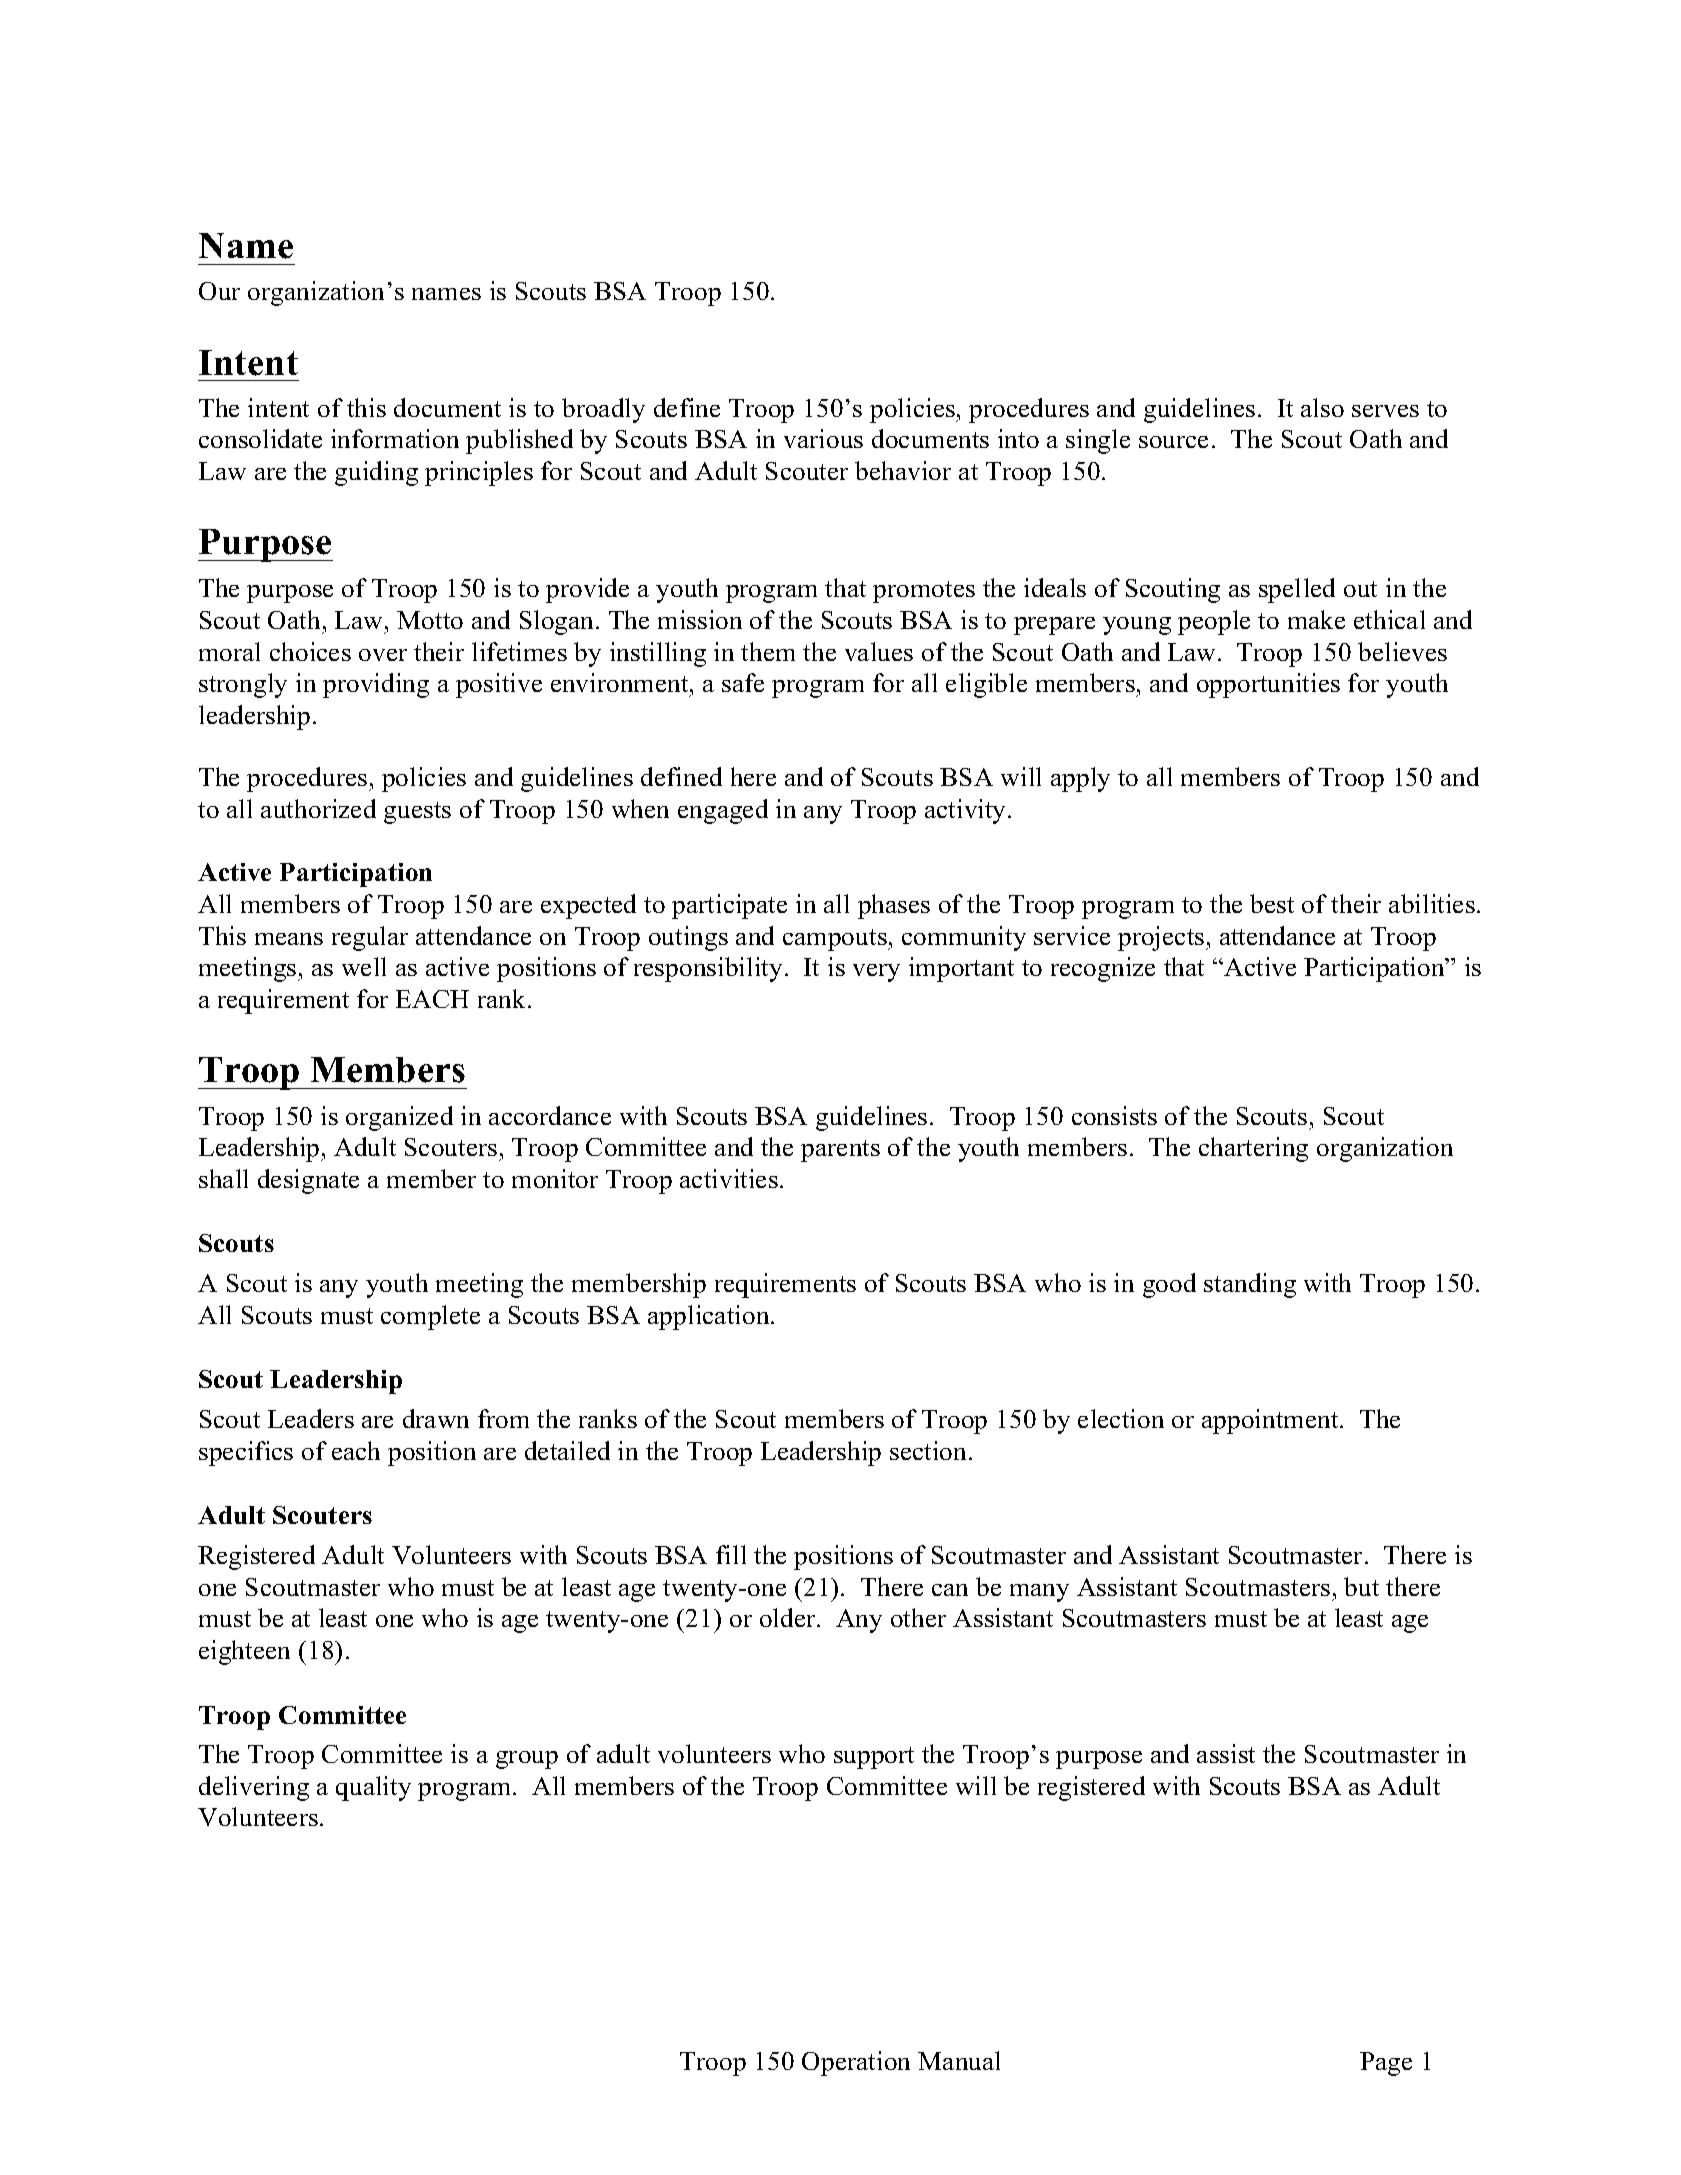 Image resolution: width=1681 pixels, height=2175 pixels. I want to click on but, so click(1361, 1586).
